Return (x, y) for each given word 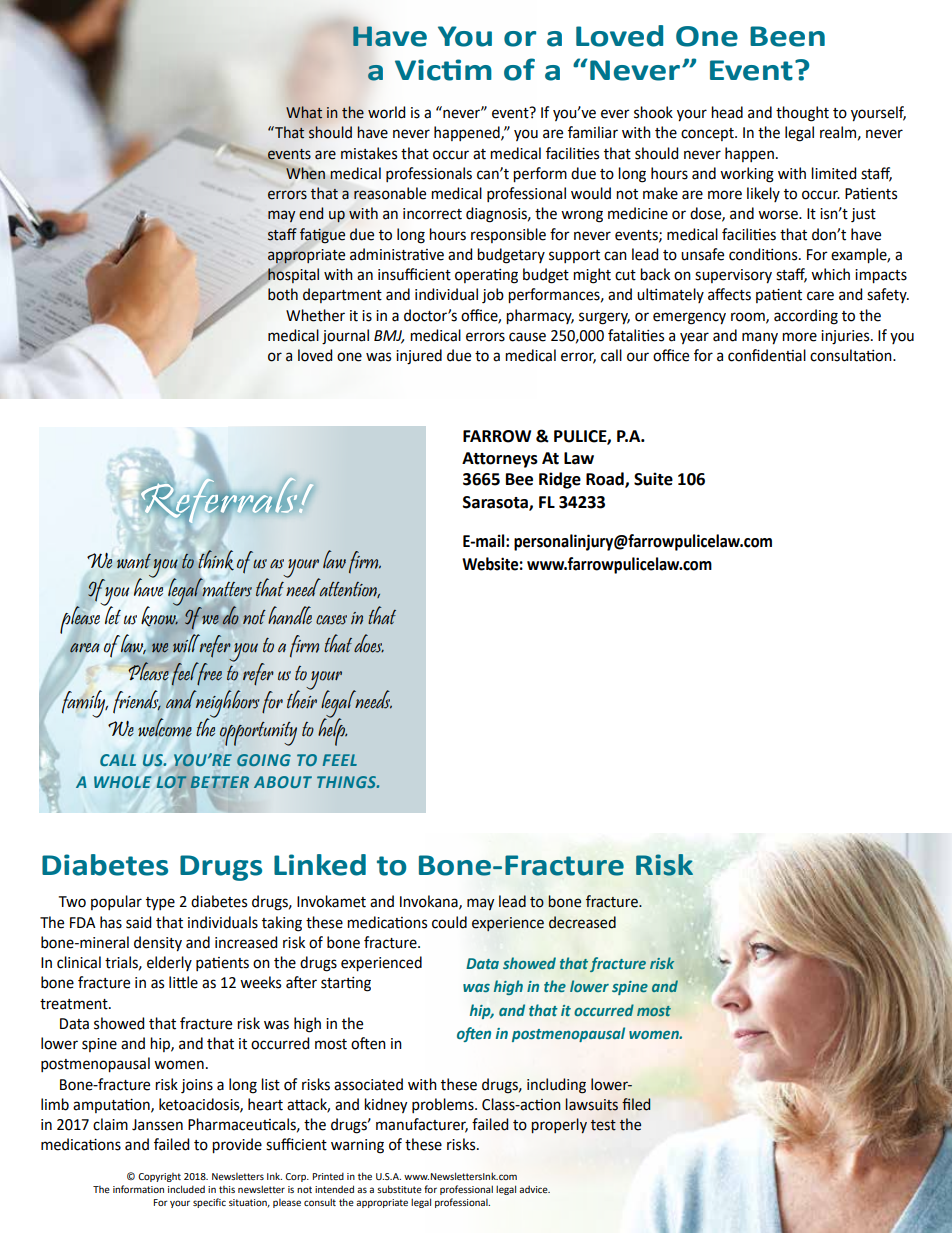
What (304, 112)
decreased (582, 922)
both (283, 294)
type (160, 903)
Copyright (159, 1177)
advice (534, 1189)
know (160, 616)
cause (527, 337)
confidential (767, 355)
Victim (443, 70)
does (369, 643)
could (449, 922)
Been (787, 36)
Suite (653, 479)
